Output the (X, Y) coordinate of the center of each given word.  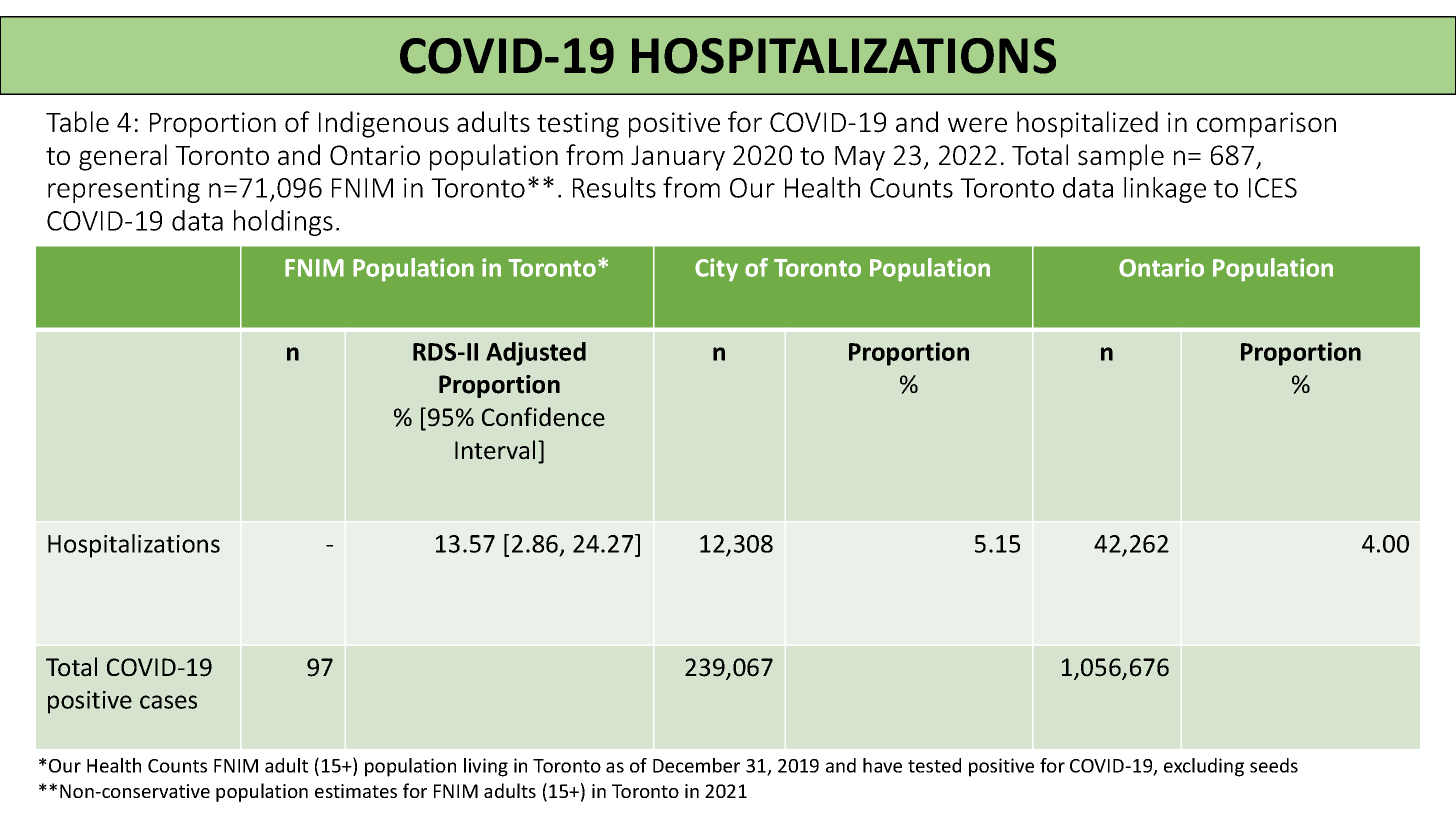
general (123, 157)
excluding (1204, 767)
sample (1121, 157)
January (678, 158)
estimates (356, 791)
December (696, 765)
